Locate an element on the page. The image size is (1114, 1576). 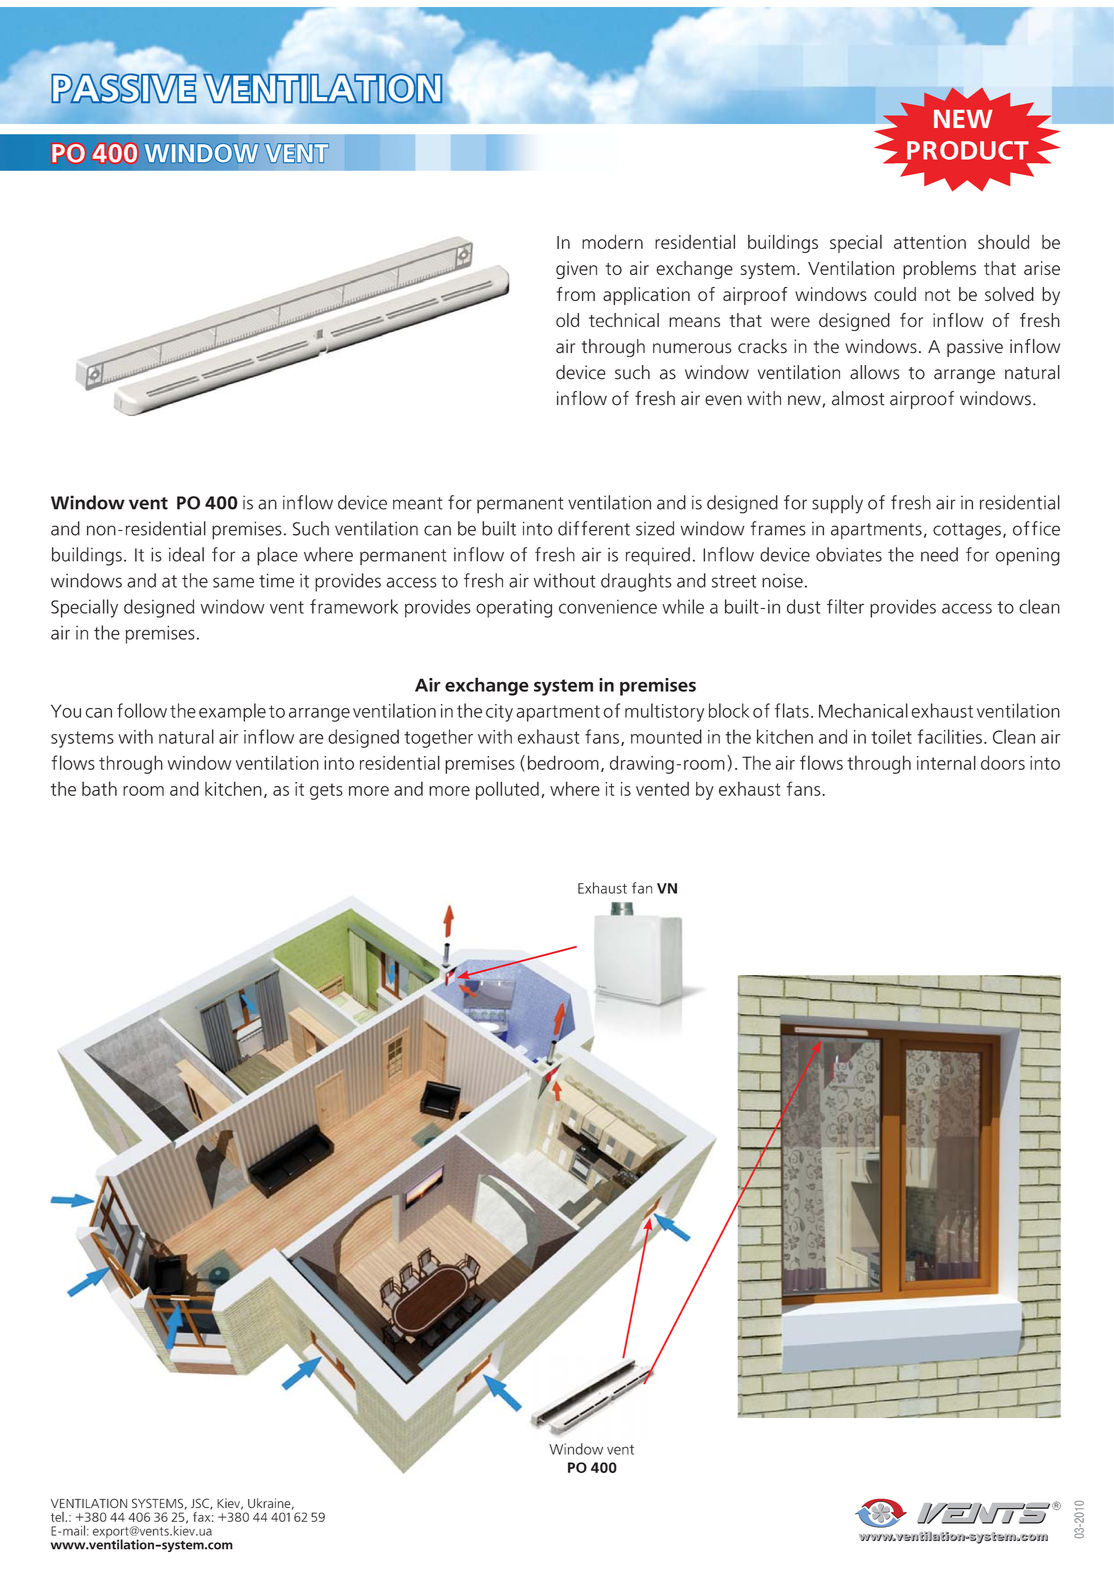
given is located at coordinates (576, 270).
